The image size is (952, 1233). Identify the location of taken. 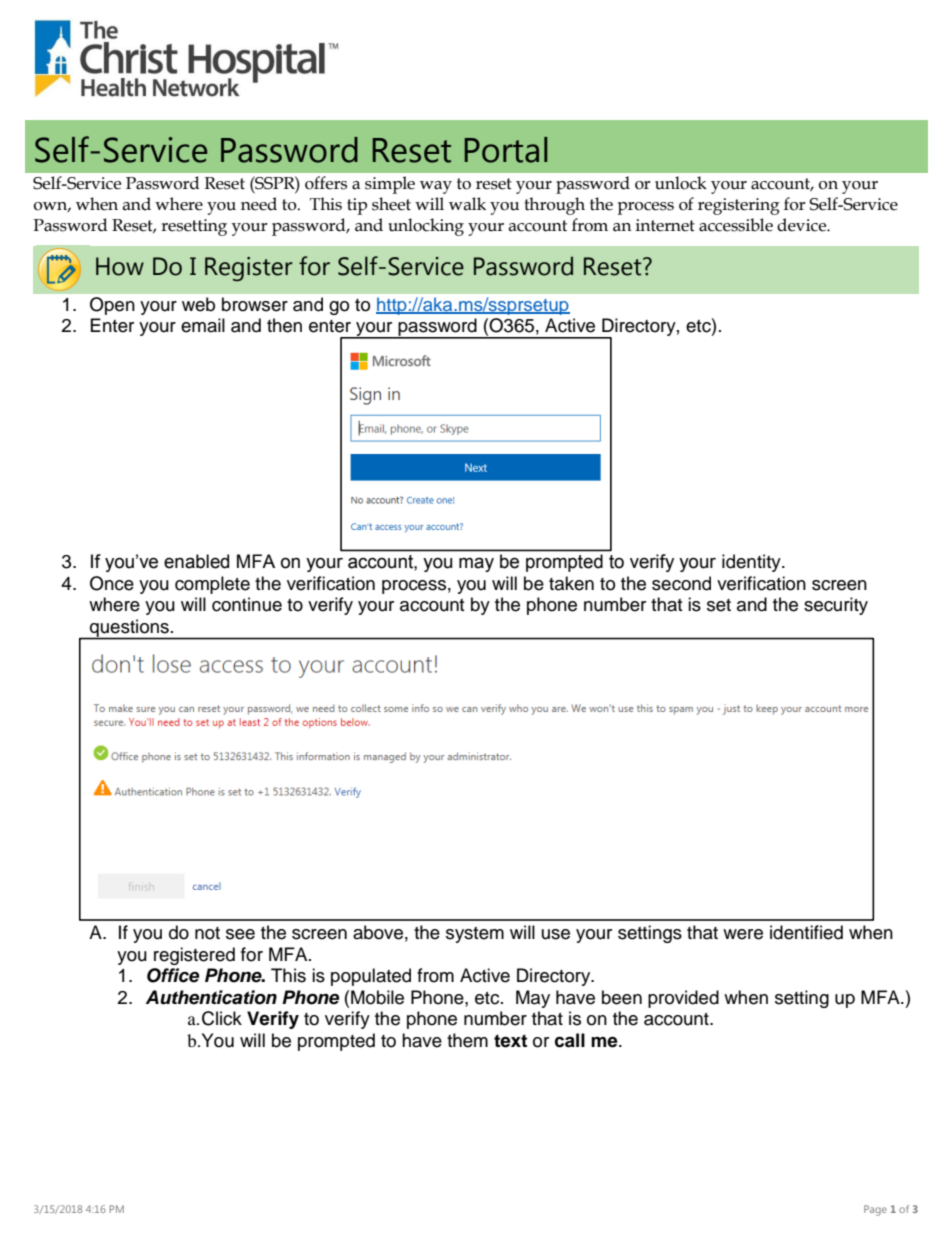
(571, 583).
